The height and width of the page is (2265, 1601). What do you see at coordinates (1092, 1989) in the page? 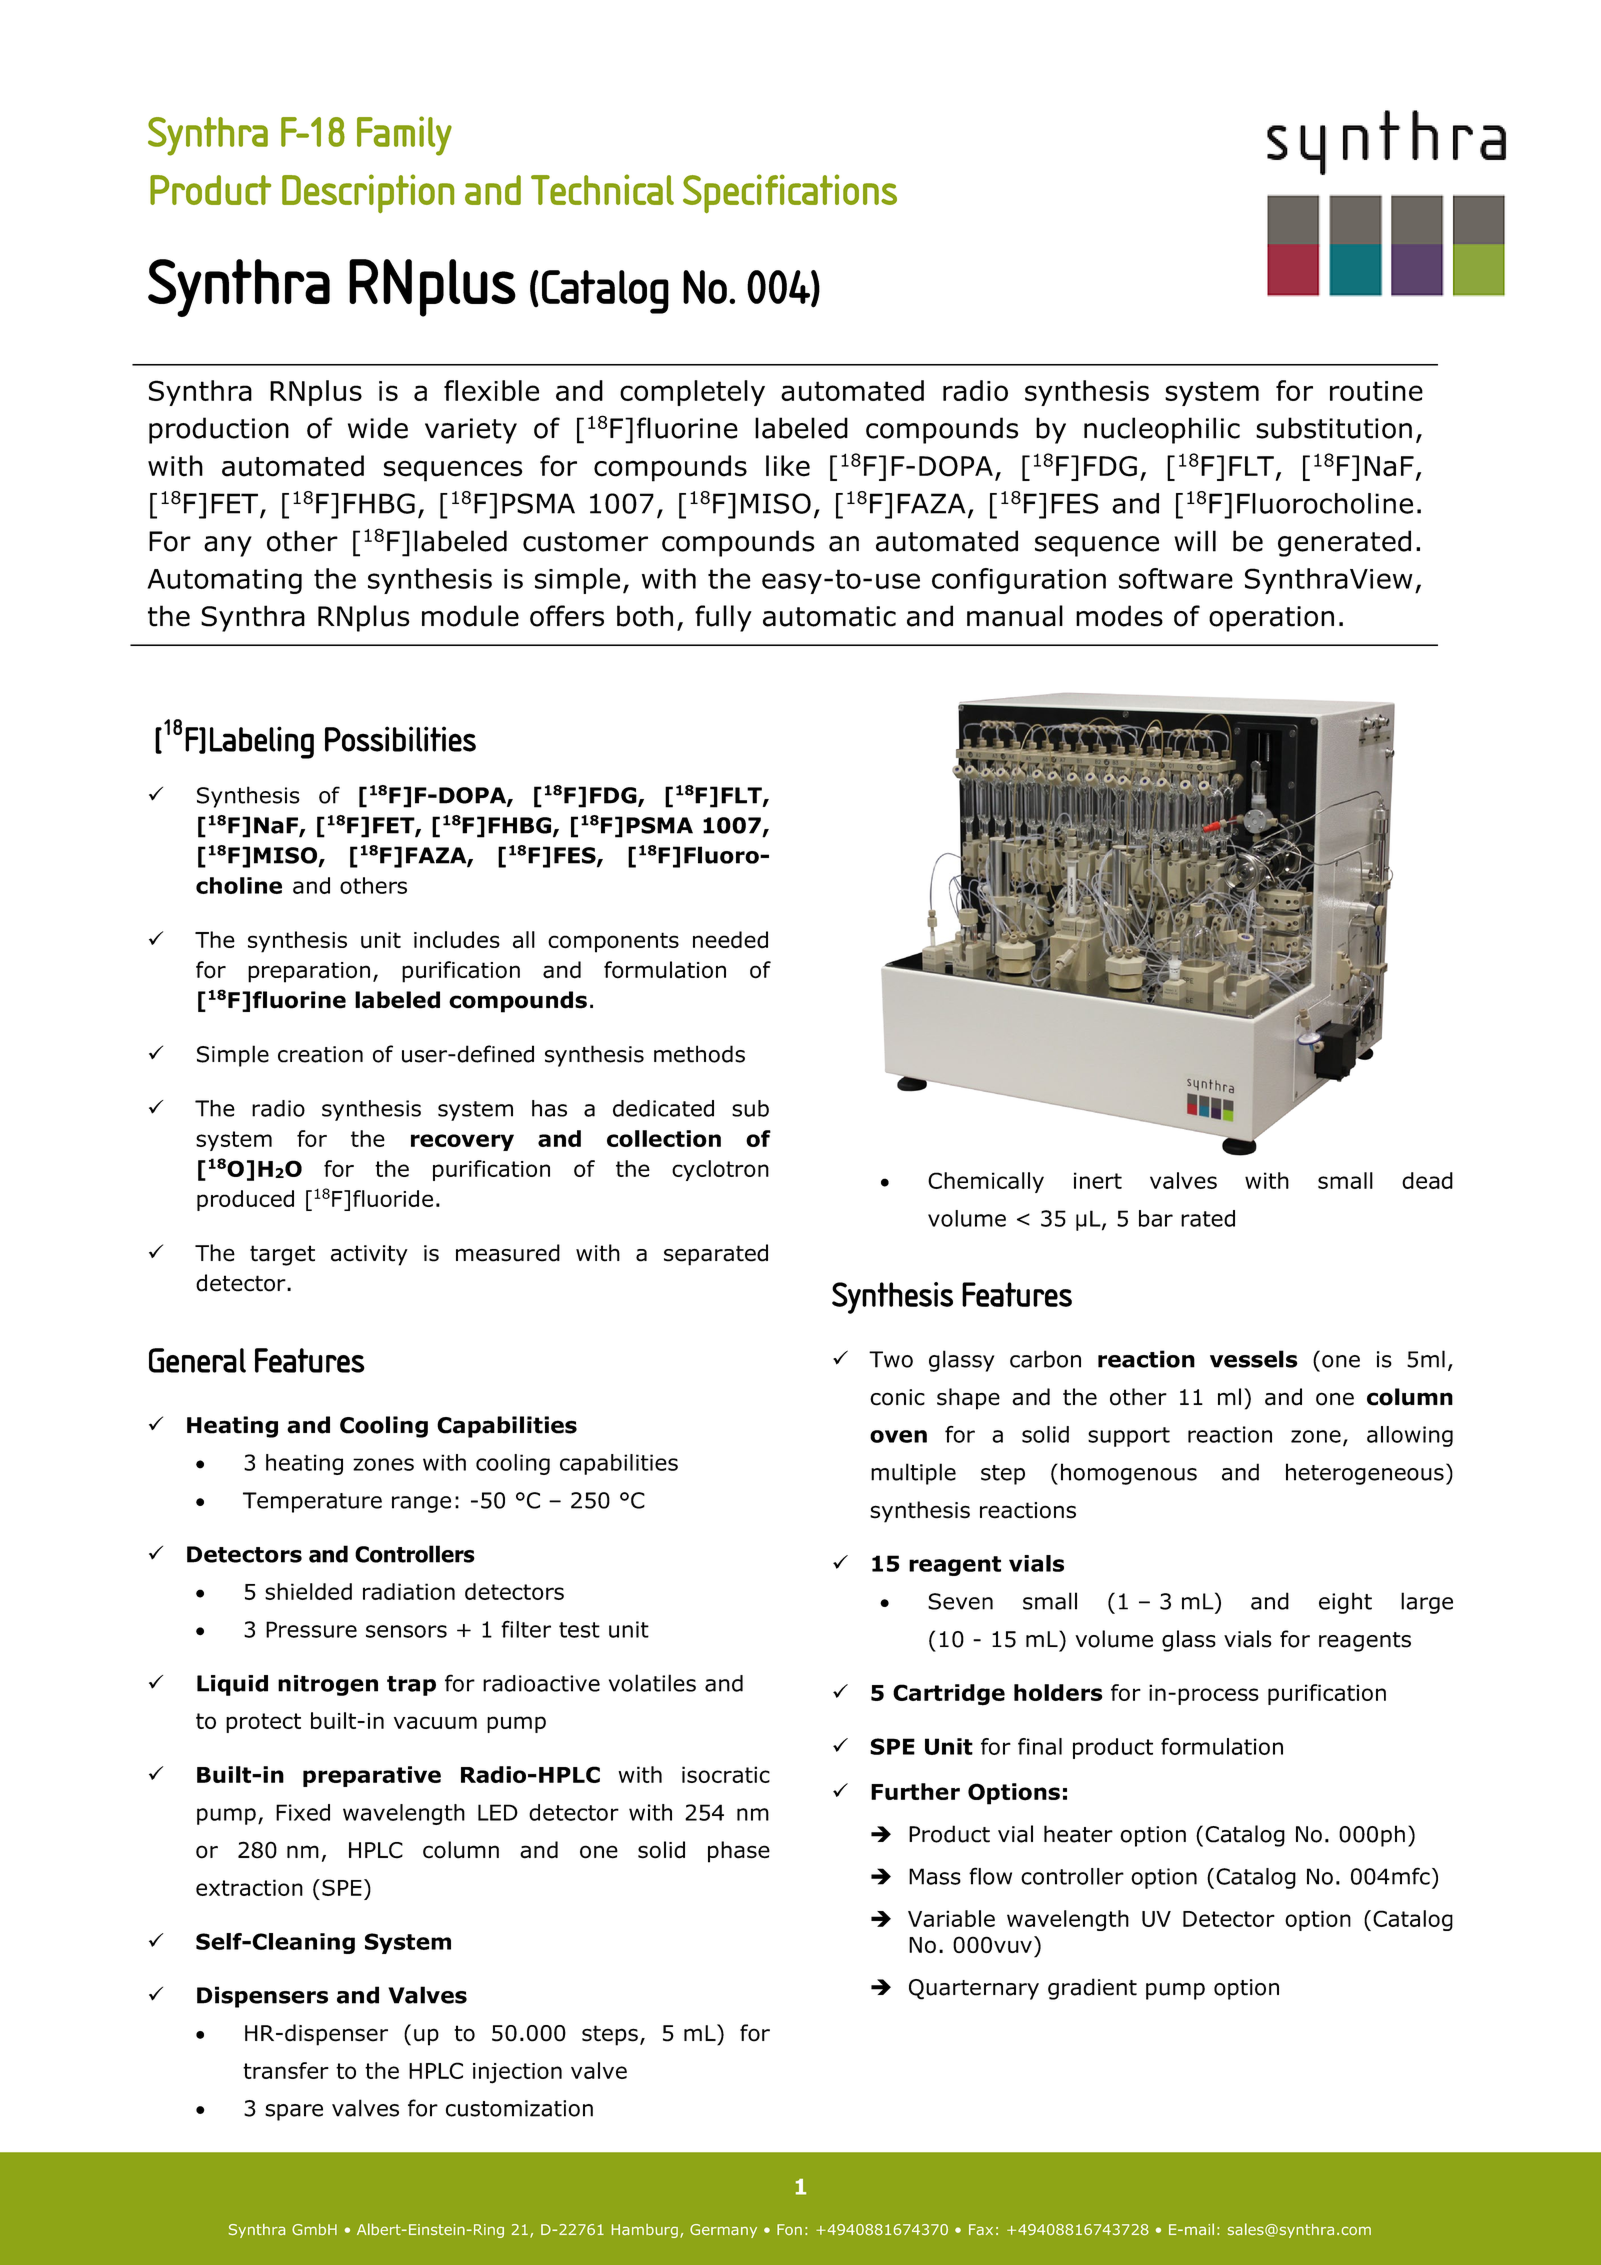
I see `gradient` at bounding box center [1092, 1989].
